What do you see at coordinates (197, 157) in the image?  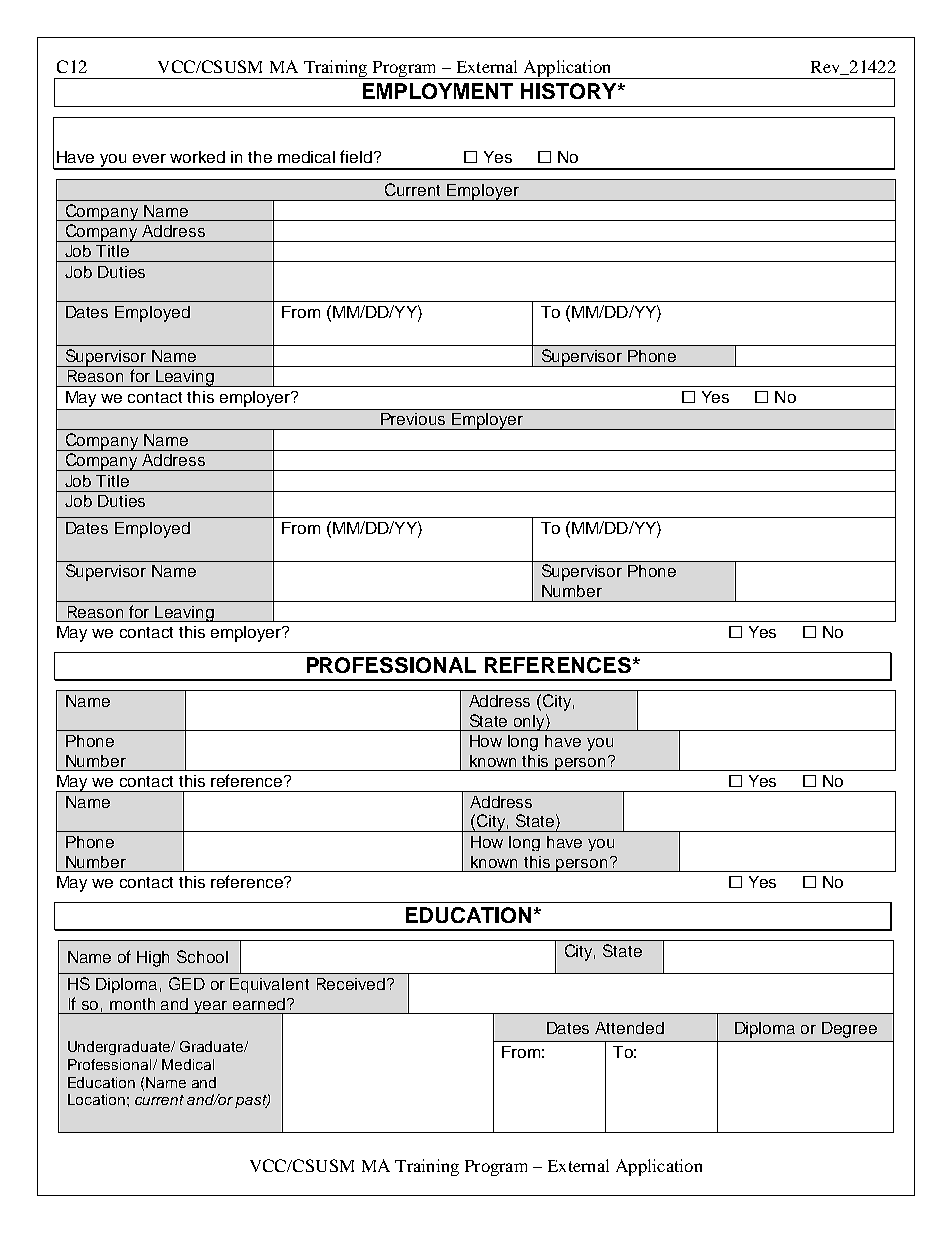 I see `worked` at bounding box center [197, 157].
